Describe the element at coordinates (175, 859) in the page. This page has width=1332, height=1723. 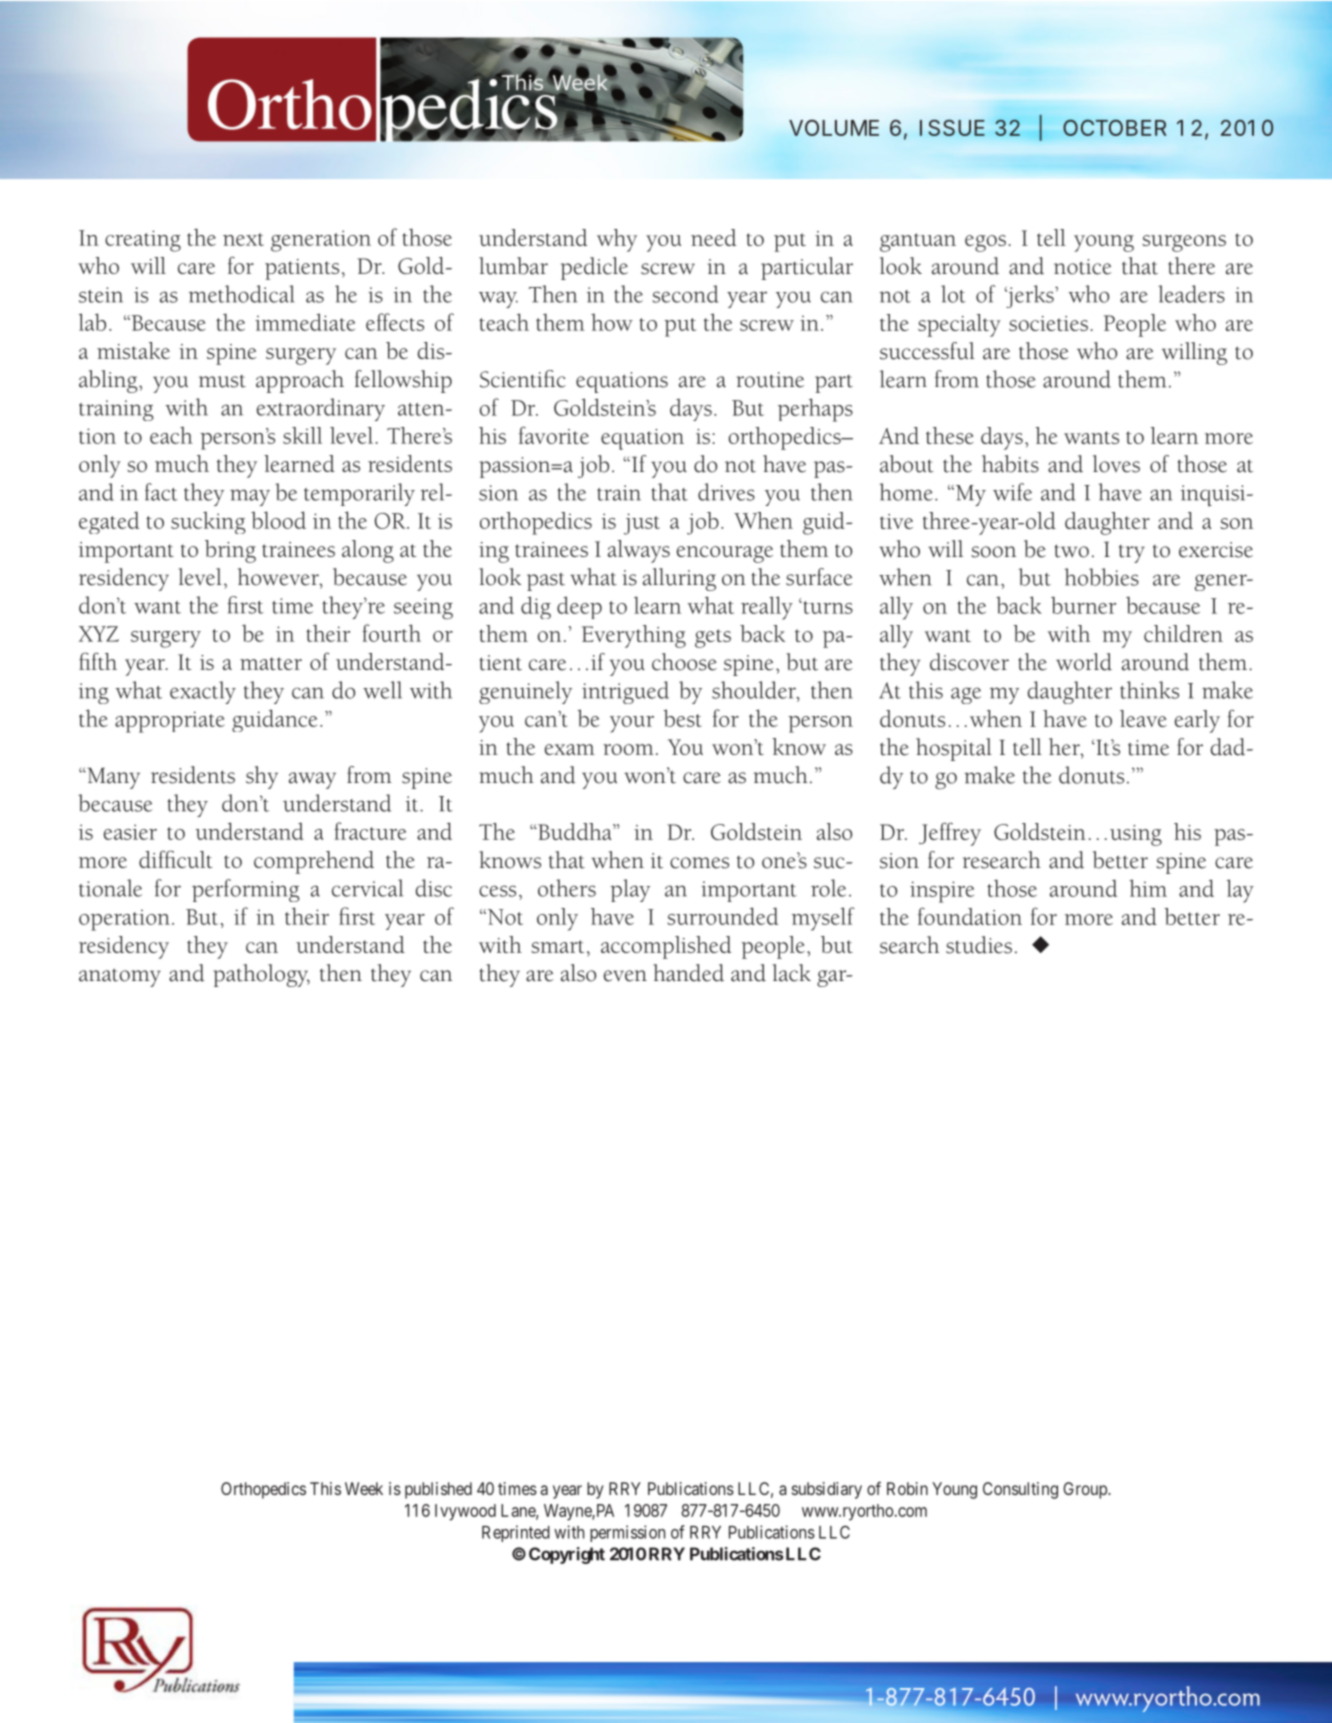
I see `difficult` at that location.
